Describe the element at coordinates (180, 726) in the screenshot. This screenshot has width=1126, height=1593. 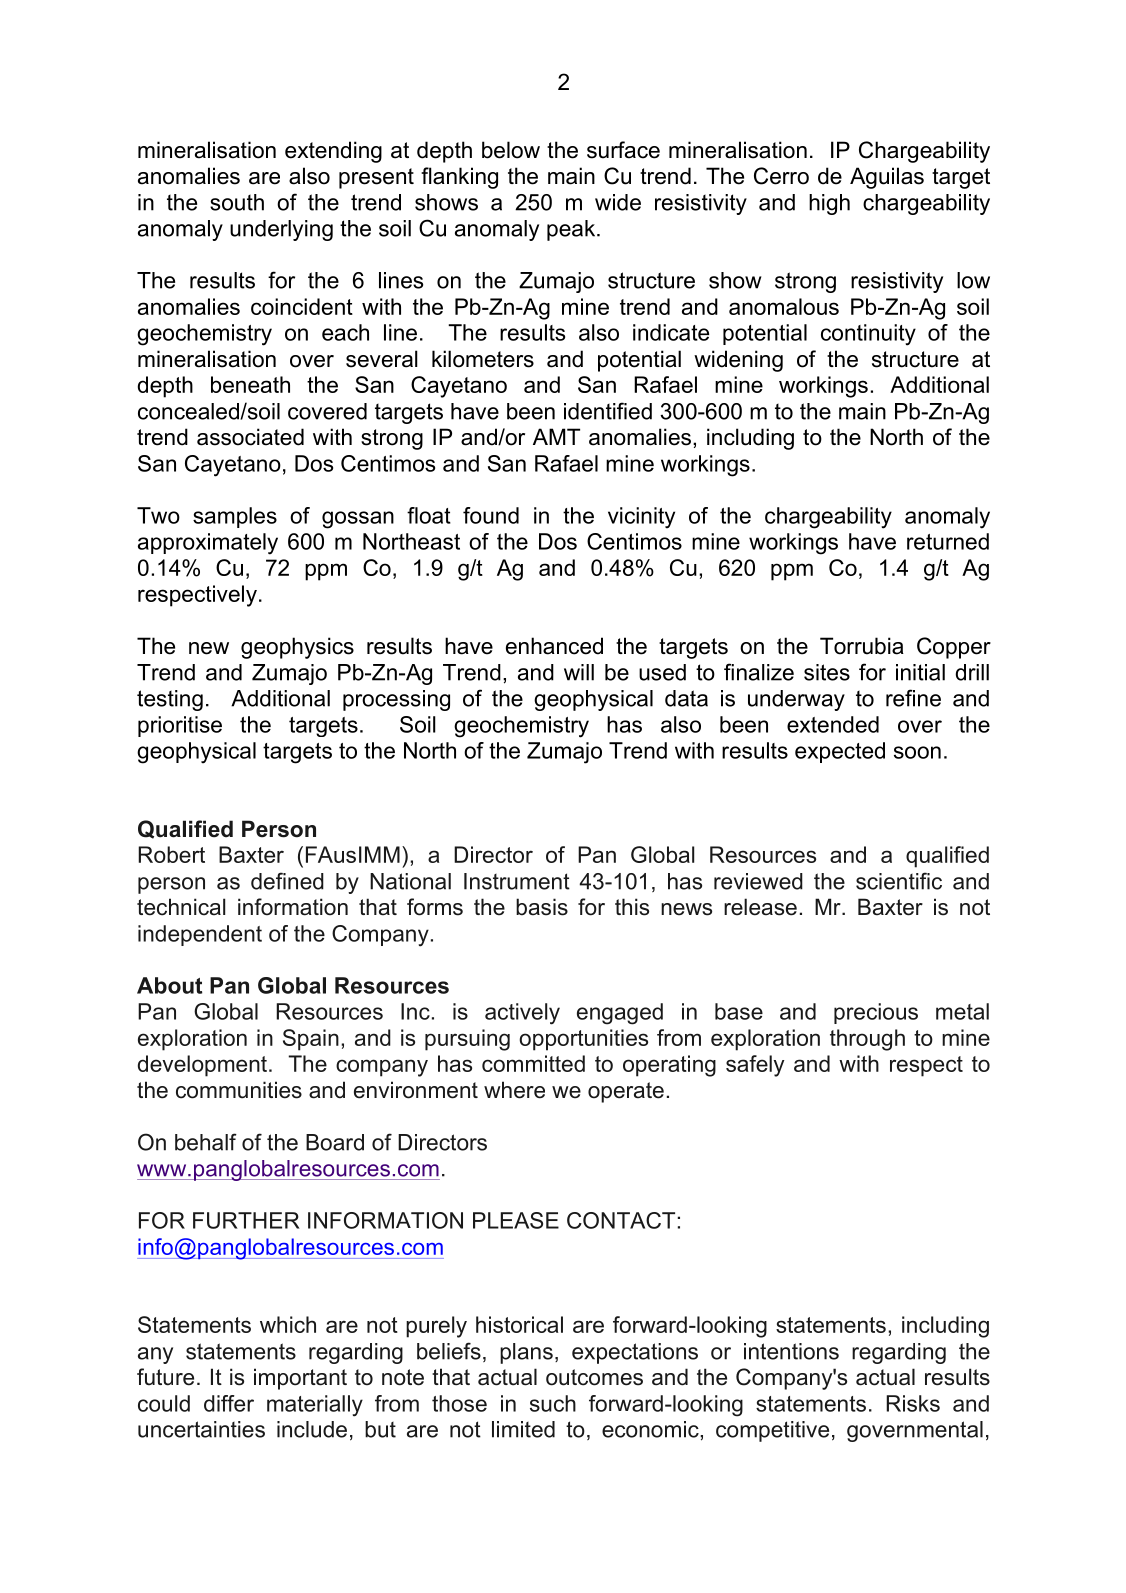
I see `prioritise` at that location.
